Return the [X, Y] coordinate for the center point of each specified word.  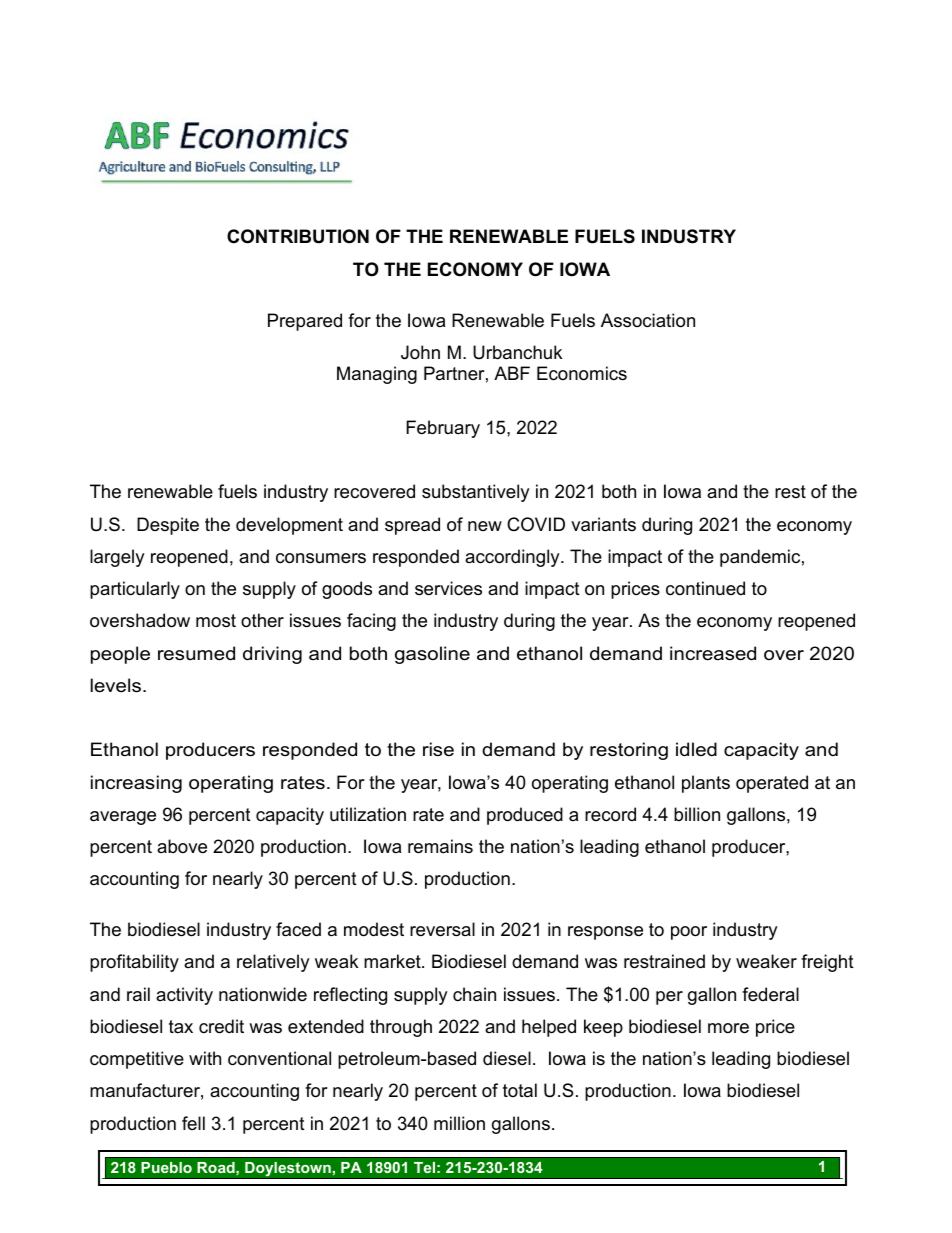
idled [696, 749]
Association [648, 320]
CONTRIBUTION [298, 236]
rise [438, 749]
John [420, 352]
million [459, 1123]
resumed [196, 653]
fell [193, 1123]
